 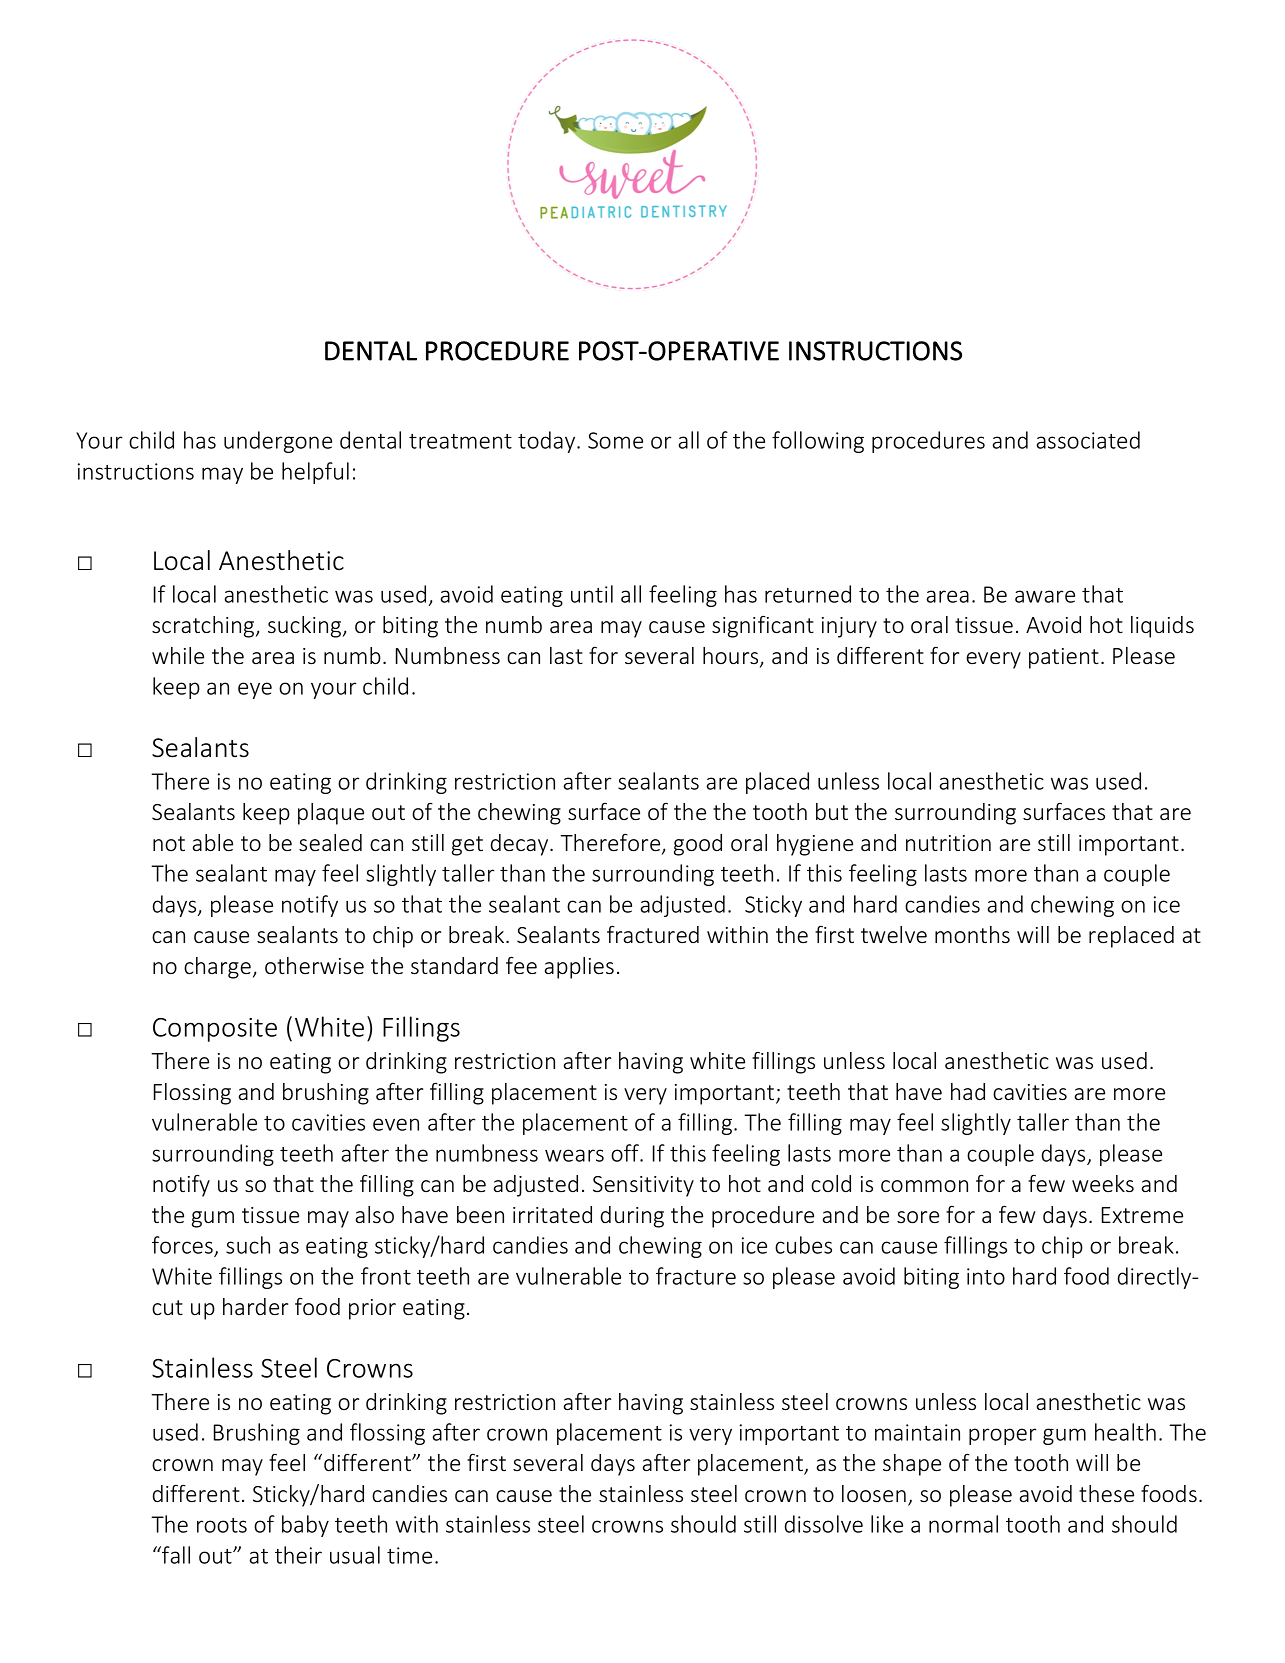 What do you see at coordinates (1088, 440) in the screenshot?
I see `associated` at bounding box center [1088, 440].
